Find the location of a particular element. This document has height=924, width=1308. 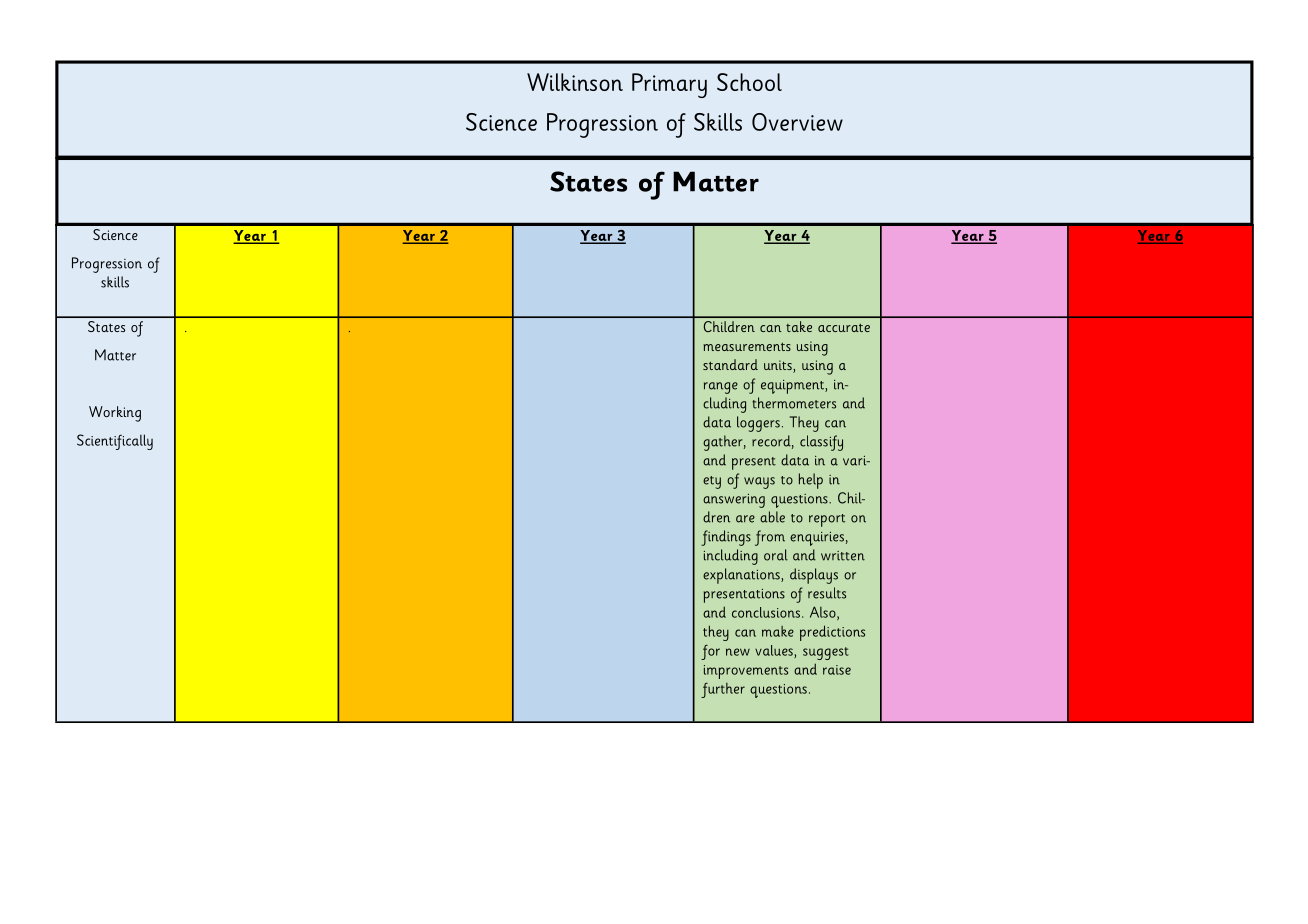

School is located at coordinates (749, 82).
